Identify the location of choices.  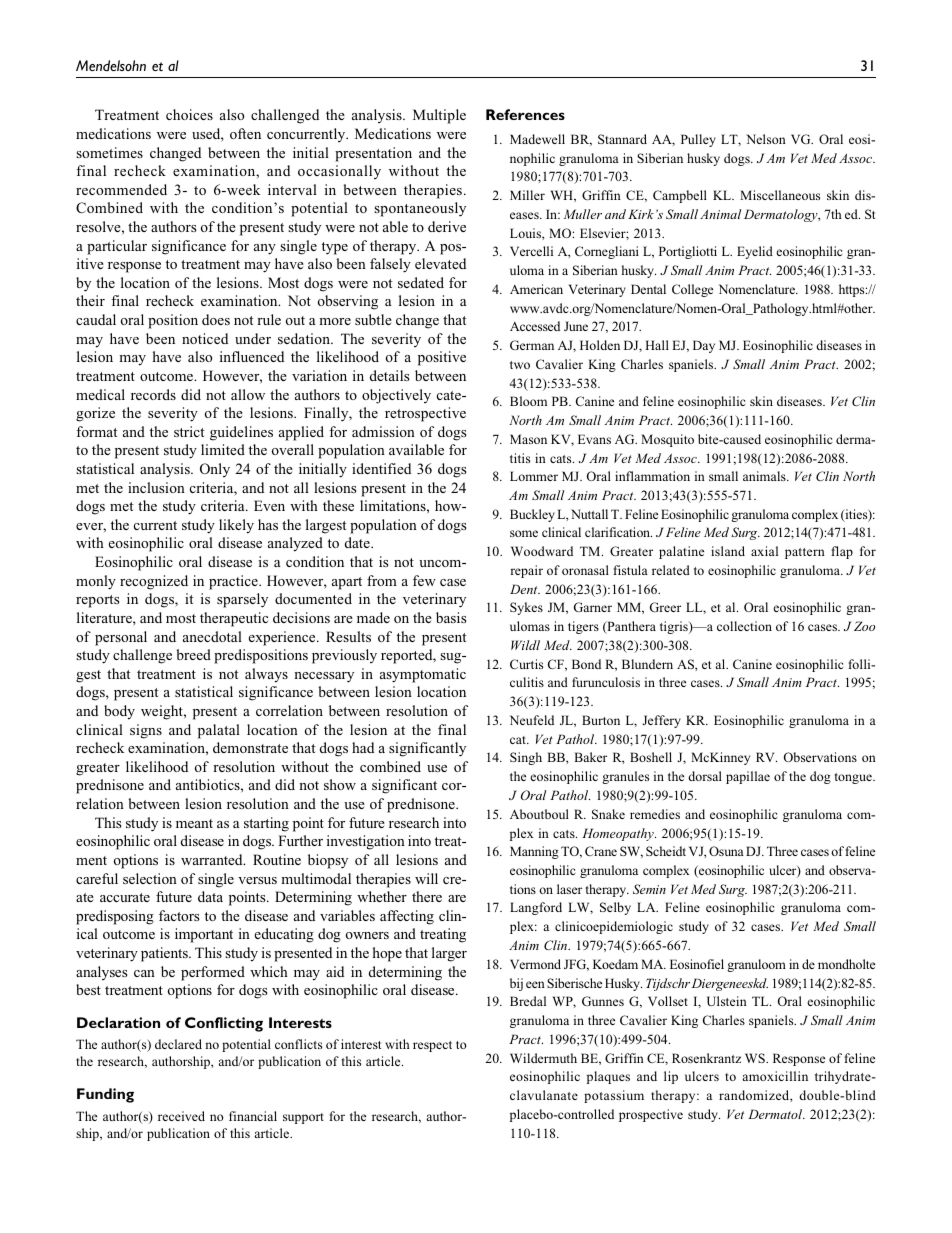
(189, 114).
